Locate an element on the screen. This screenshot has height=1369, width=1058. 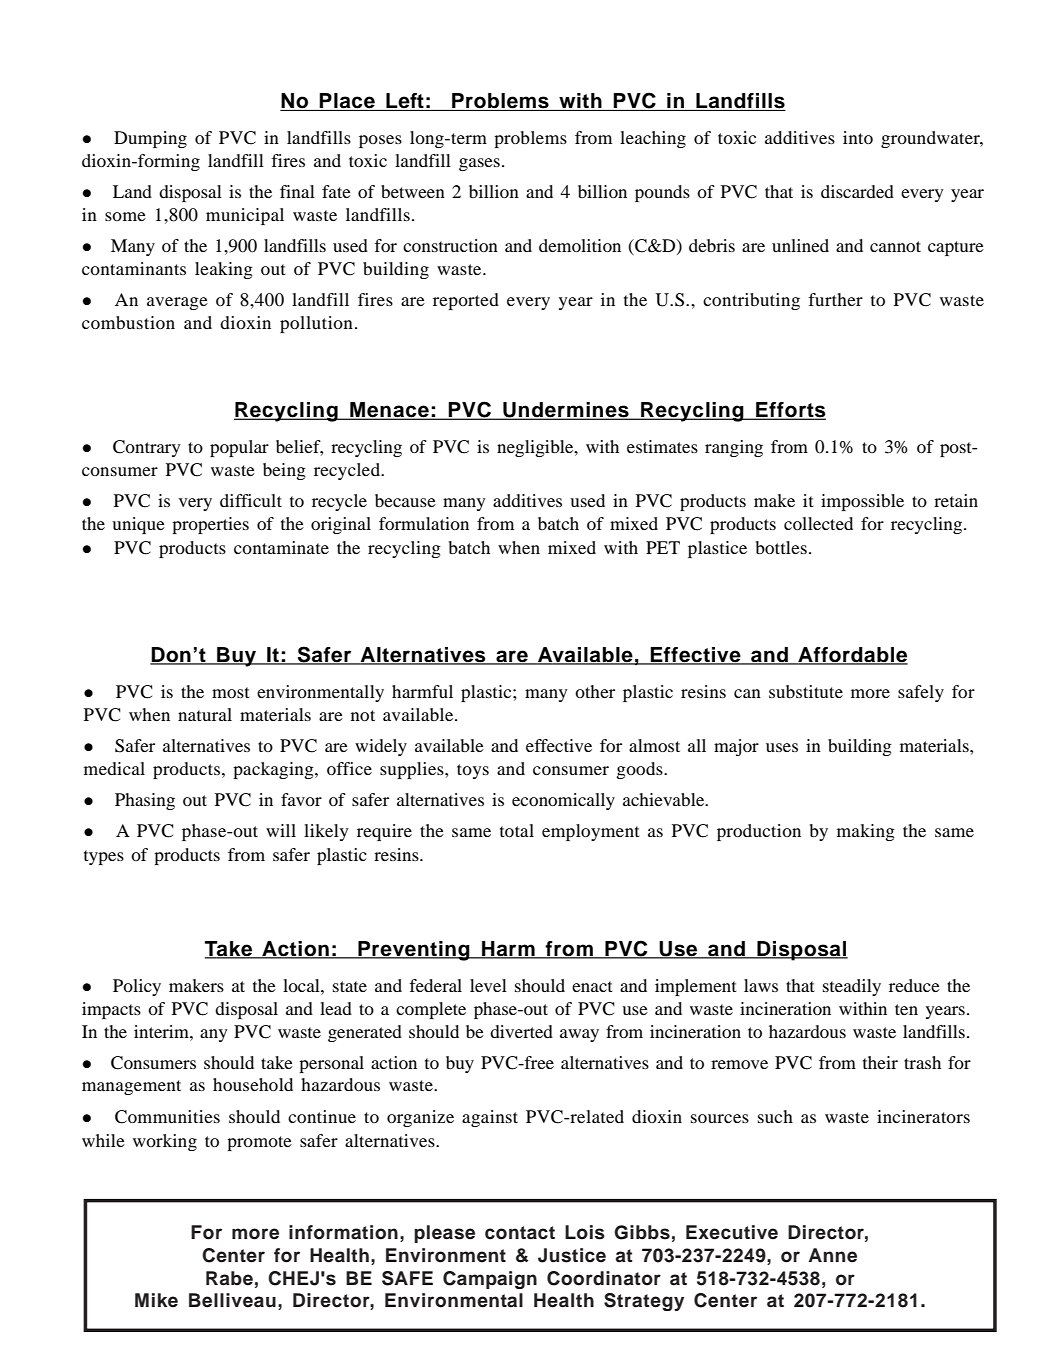
gases is located at coordinates (479, 164).
